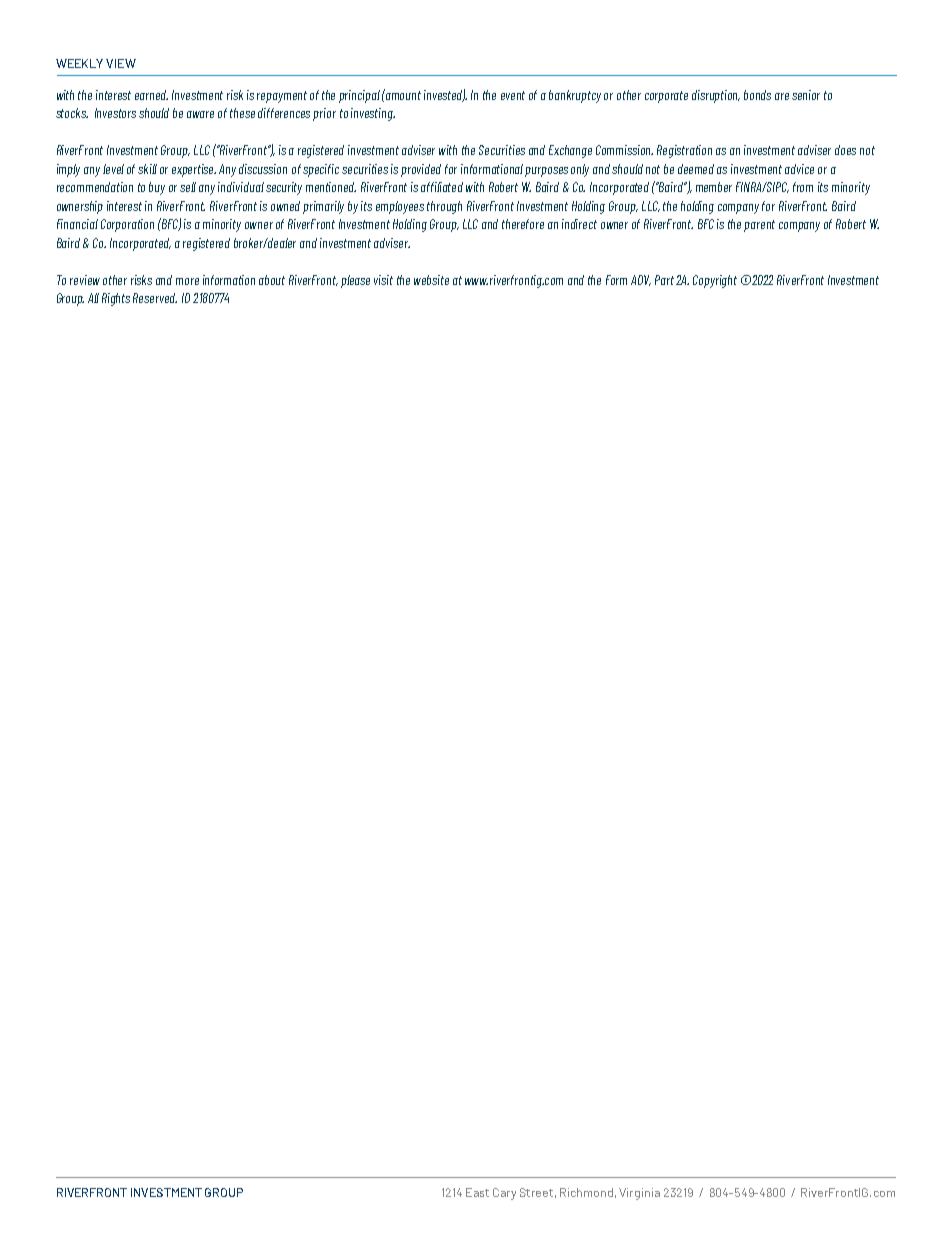 The height and width of the page is (1233, 952). Describe the element at coordinates (116, 299) in the page. I see `Rights` at that location.
